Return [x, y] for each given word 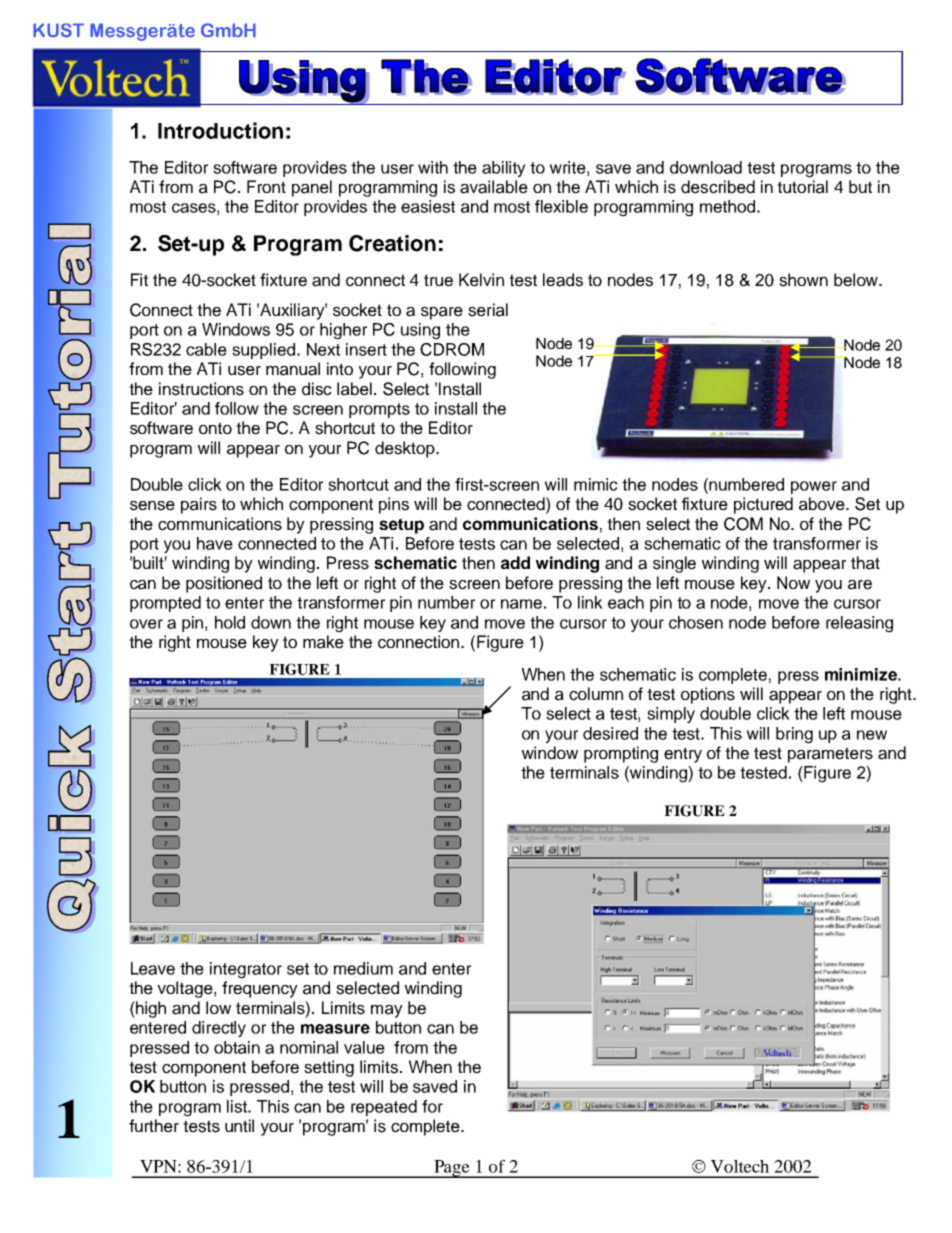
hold [230, 622]
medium [363, 968]
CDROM [452, 349]
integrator [246, 970]
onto [215, 428]
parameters [830, 755]
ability [504, 169]
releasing [859, 624]
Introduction [220, 130]
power [814, 487]
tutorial [802, 187]
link [590, 602]
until [239, 1125]
